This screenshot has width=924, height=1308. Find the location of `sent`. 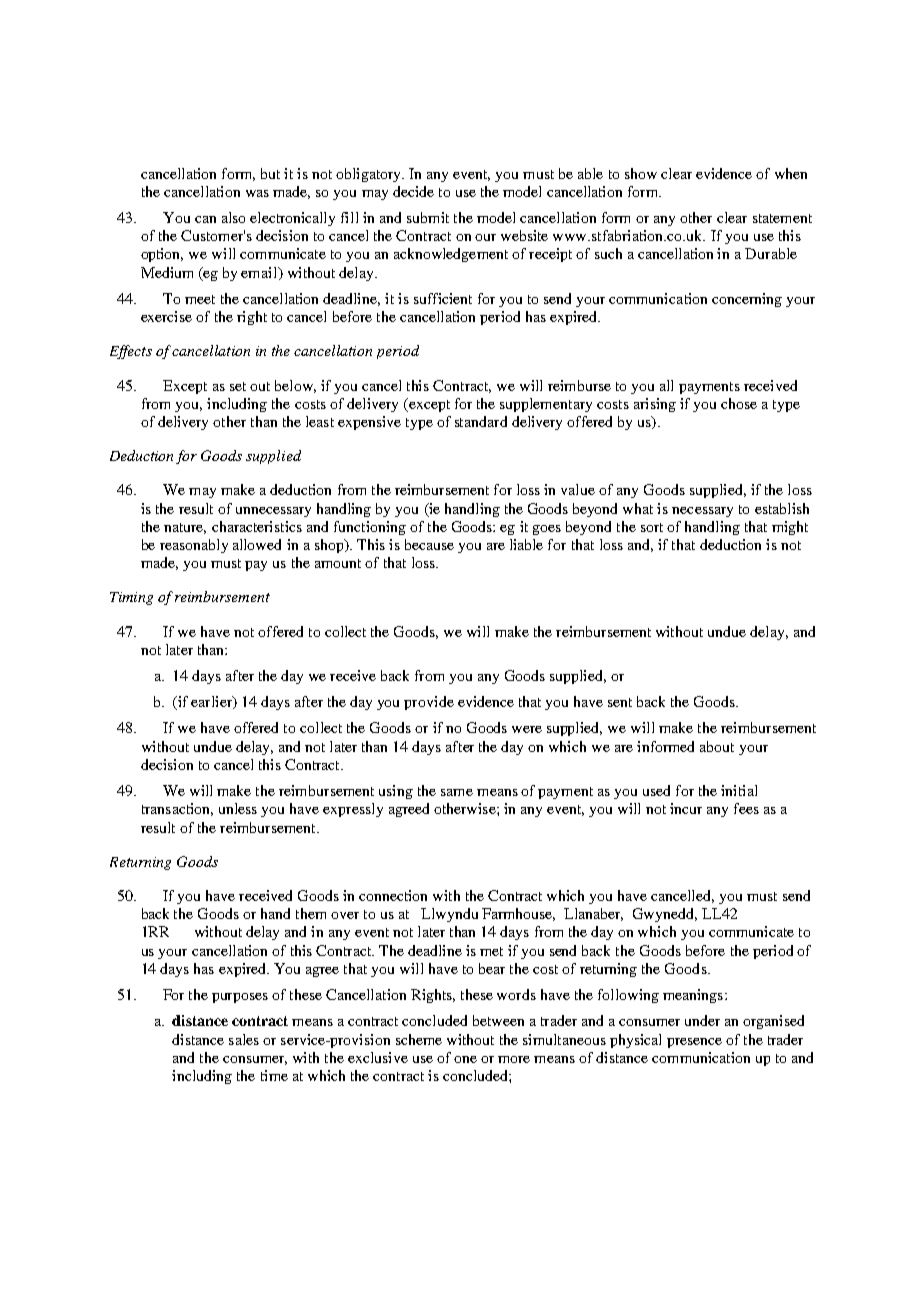

sent is located at coordinates (620, 702).
